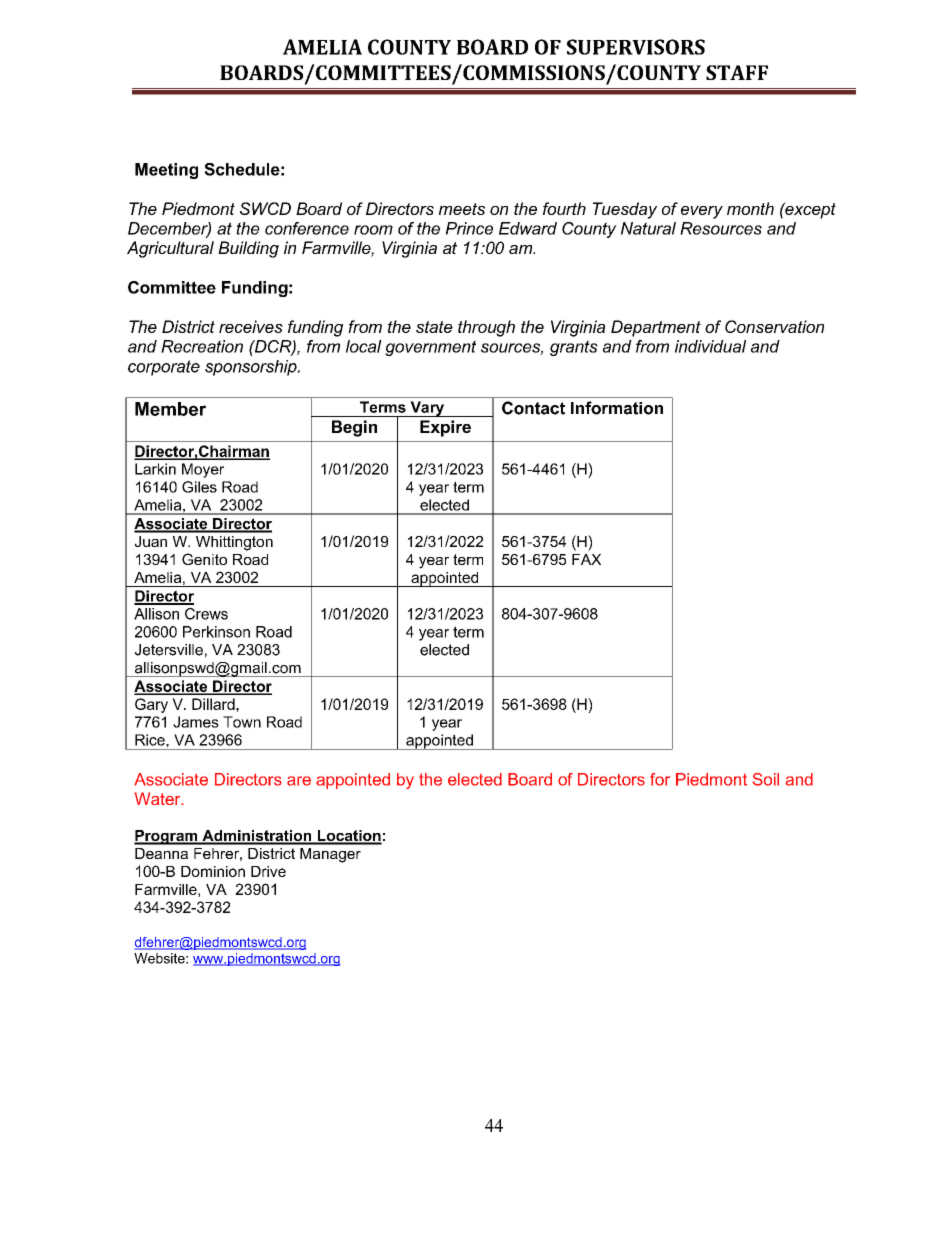 This page has width=952, height=1233. I want to click on Information, so click(617, 408).
